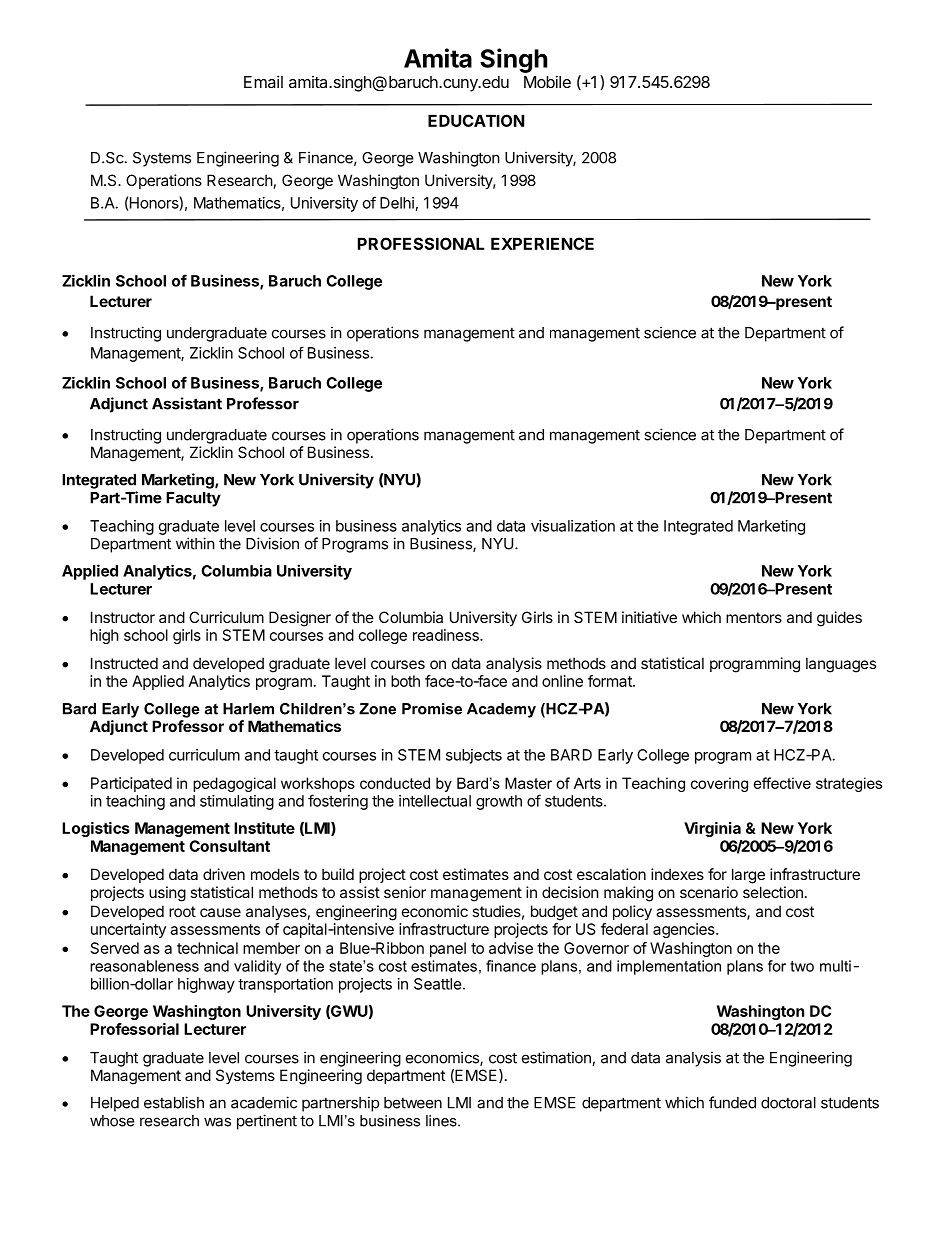 The image size is (952, 1233). I want to click on Mobile, so click(547, 81).
